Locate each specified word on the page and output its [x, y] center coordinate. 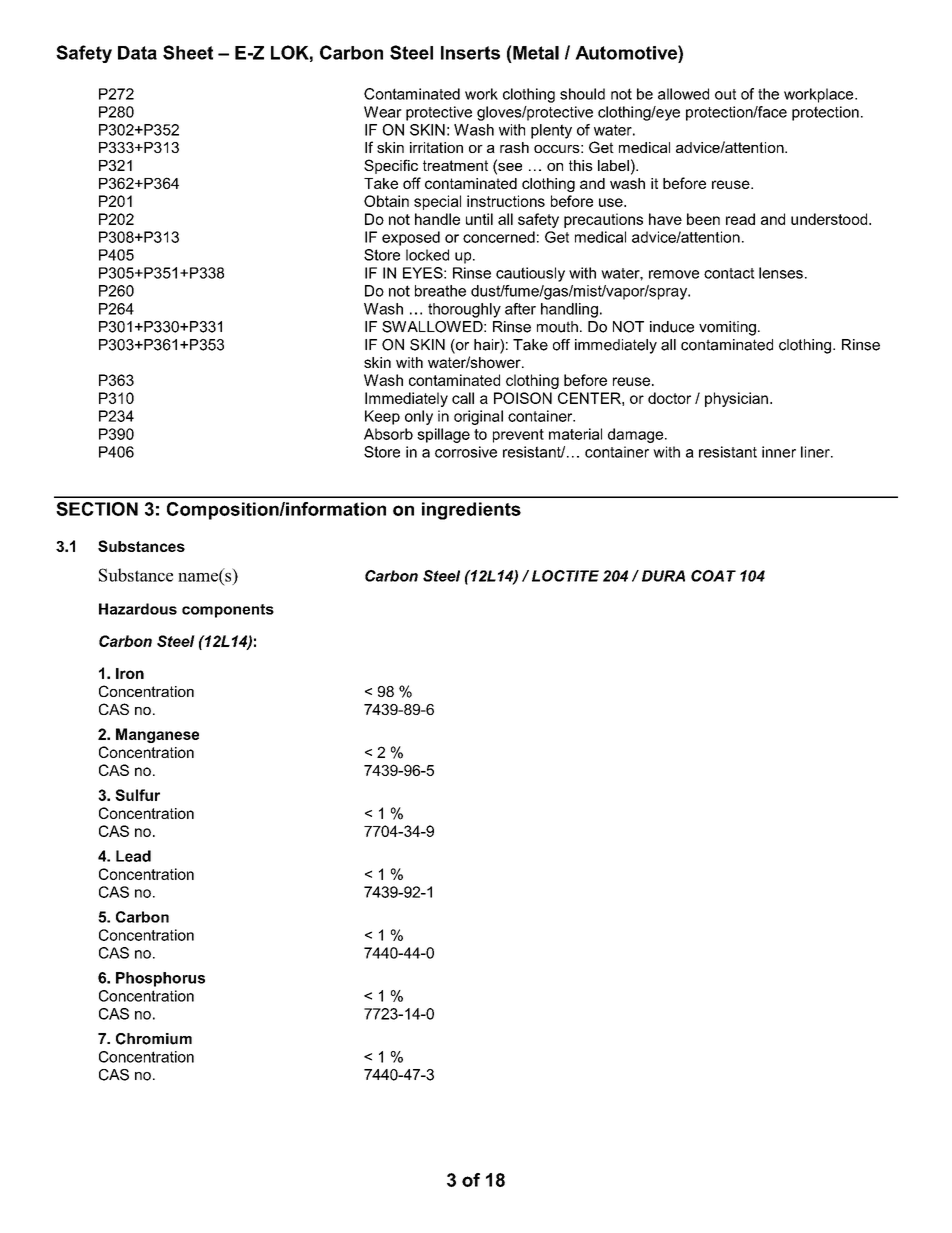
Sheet [188, 52]
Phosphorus [160, 979]
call [463, 398]
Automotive [627, 52]
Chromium [154, 1039]
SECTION [97, 509]
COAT [713, 576]
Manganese [157, 735]
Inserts [470, 53]
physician [736, 399]
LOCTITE [565, 576]
